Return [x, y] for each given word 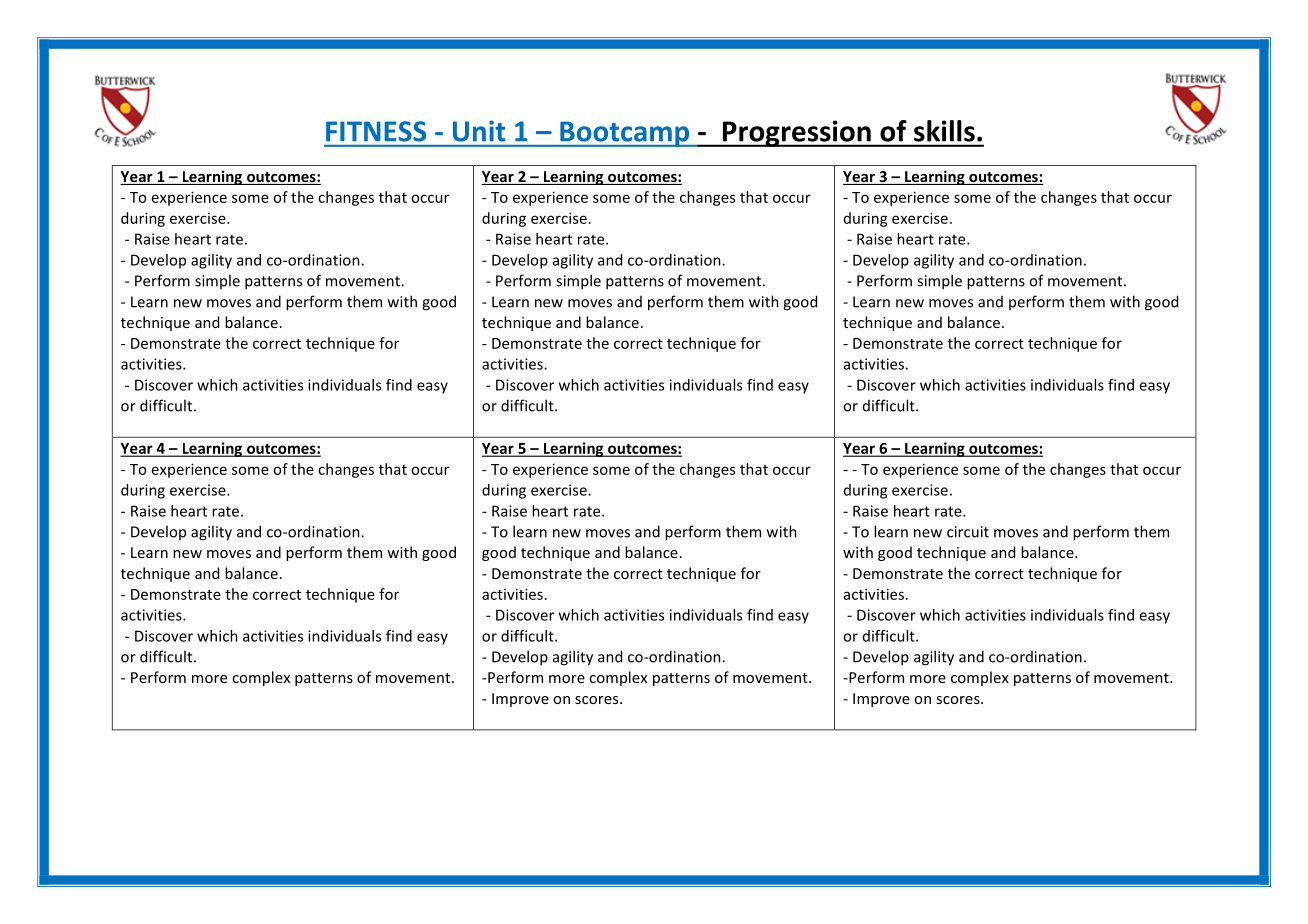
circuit [968, 532]
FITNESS [376, 131]
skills [944, 131]
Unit [479, 131]
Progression [796, 133]
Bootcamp [624, 134]
